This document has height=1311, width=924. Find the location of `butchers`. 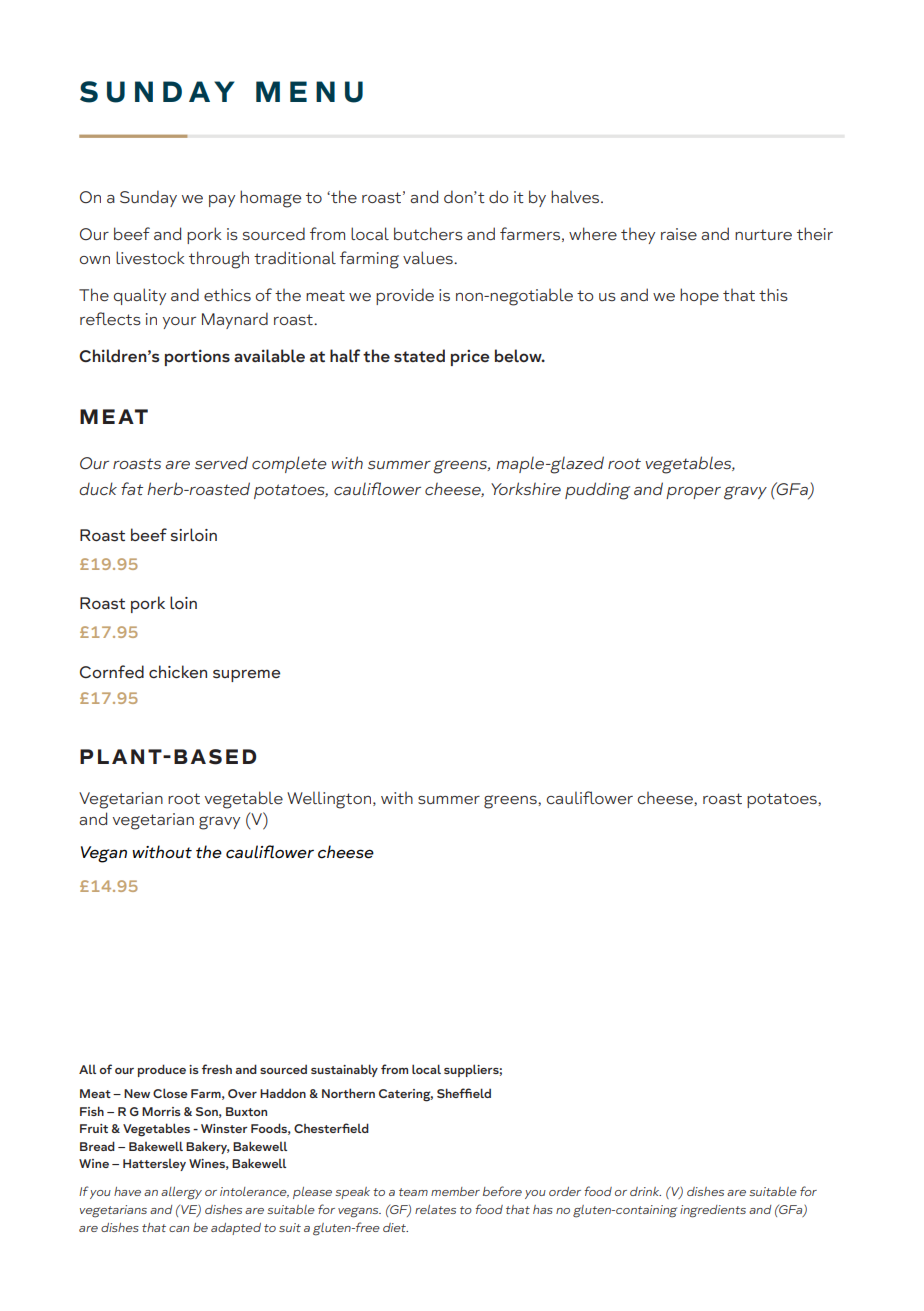

butchers is located at coordinates (428, 234).
